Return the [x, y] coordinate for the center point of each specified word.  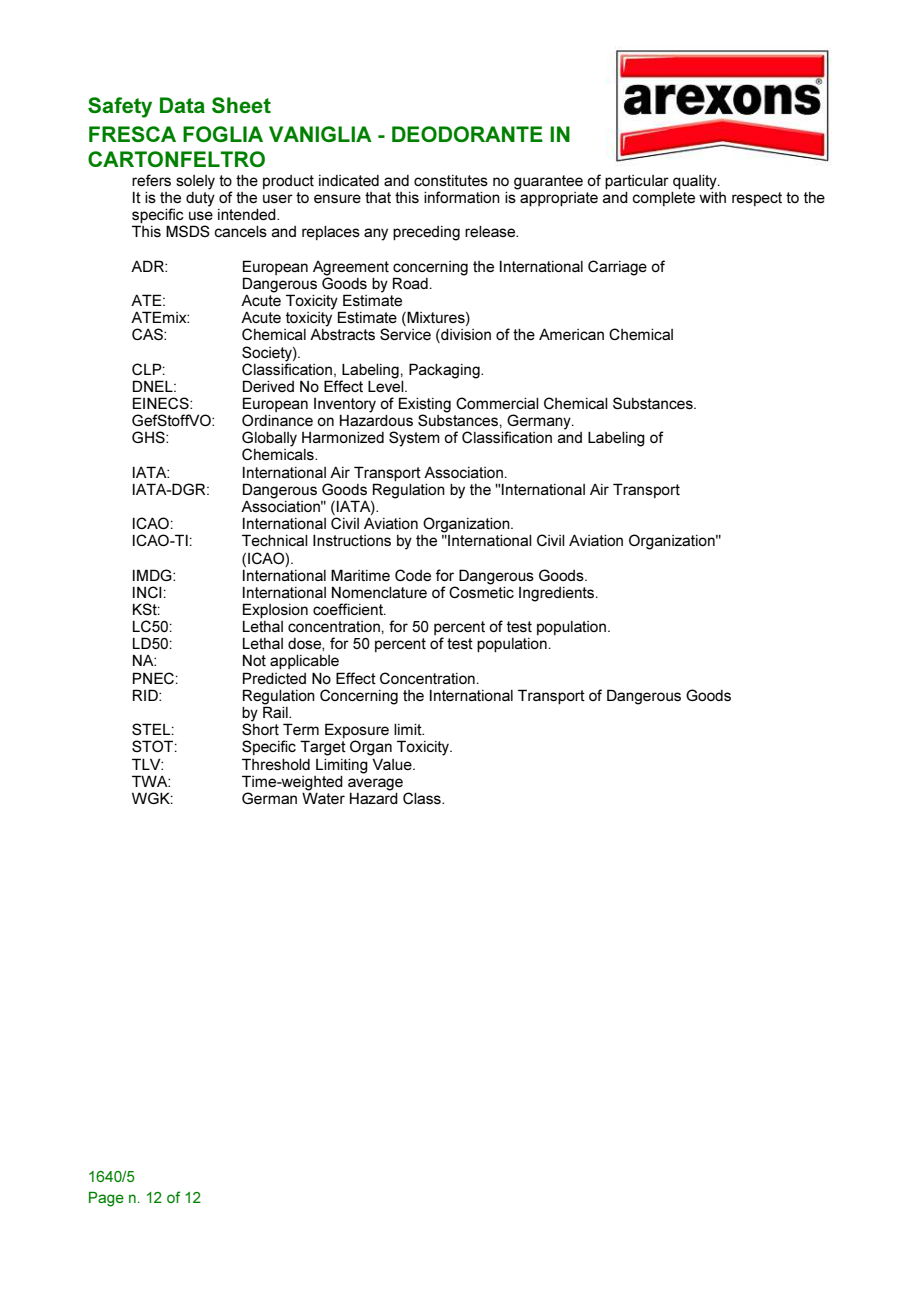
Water [323, 797]
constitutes [451, 180]
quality [696, 182]
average [375, 784]
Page [106, 1199]
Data [182, 105]
